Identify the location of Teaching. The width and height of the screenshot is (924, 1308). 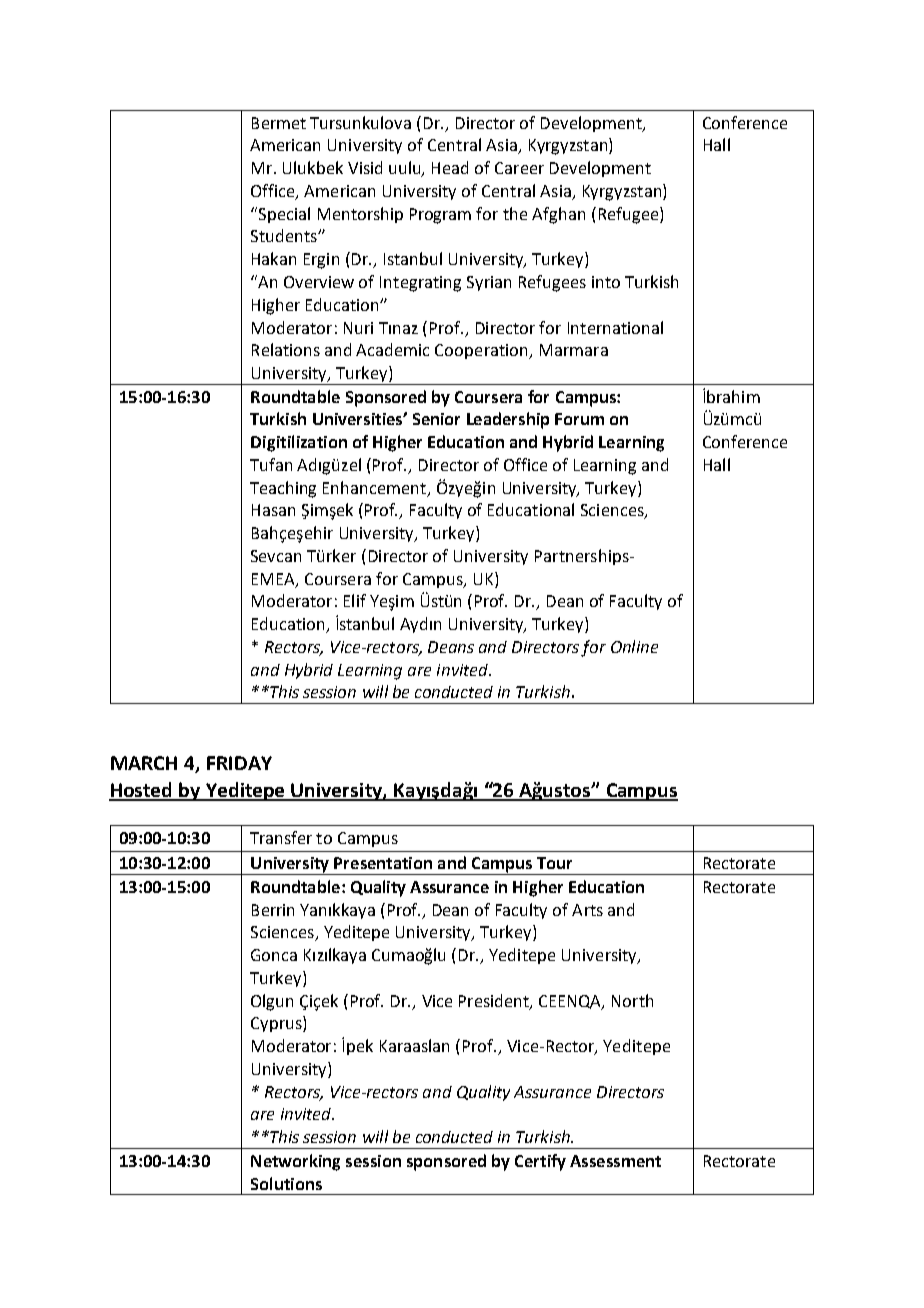
(283, 489).
